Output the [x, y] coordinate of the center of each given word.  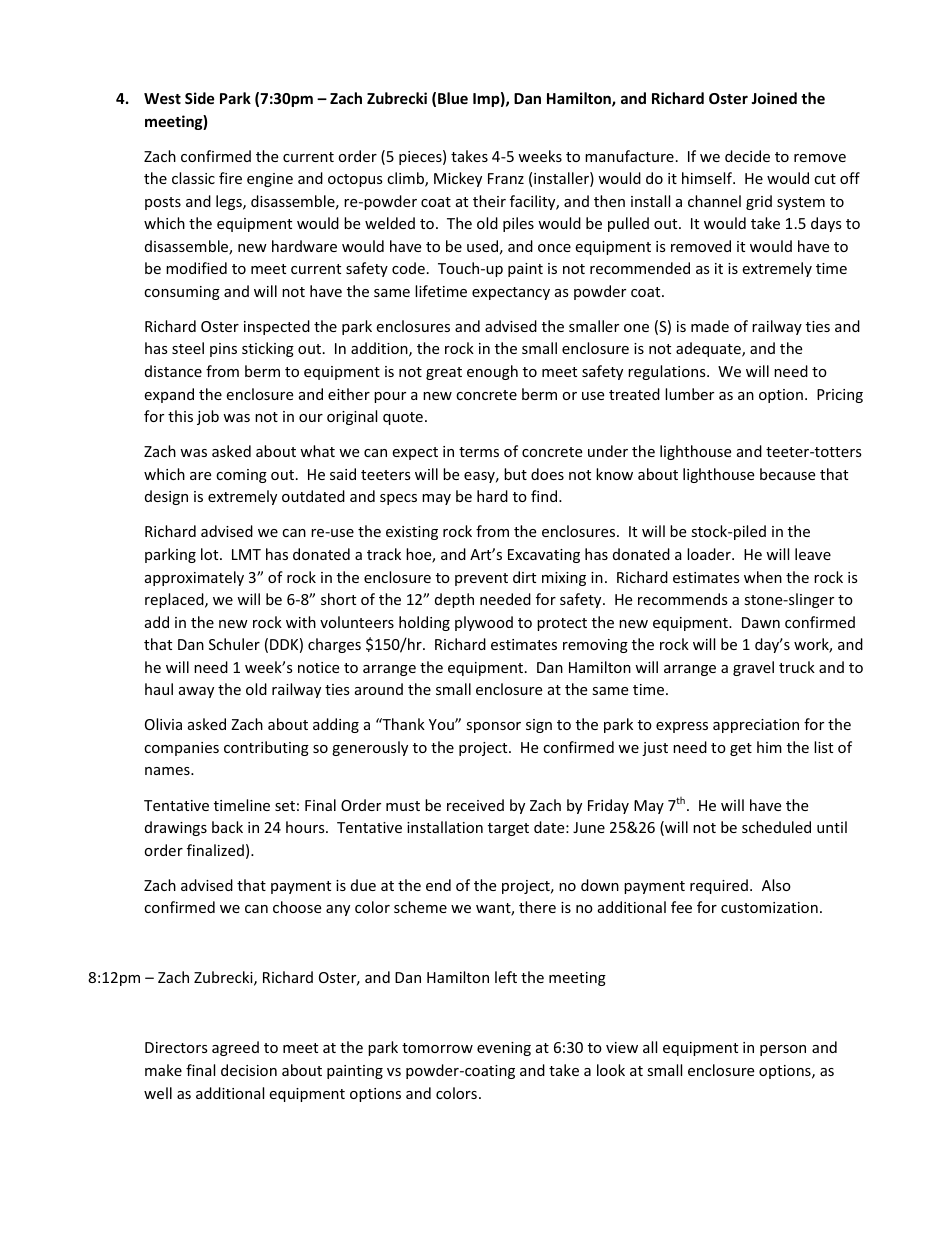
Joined [774, 98]
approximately [194, 578]
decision [249, 1070]
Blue [453, 98]
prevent [481, 579]
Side [200, 98]
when [763, 577]
